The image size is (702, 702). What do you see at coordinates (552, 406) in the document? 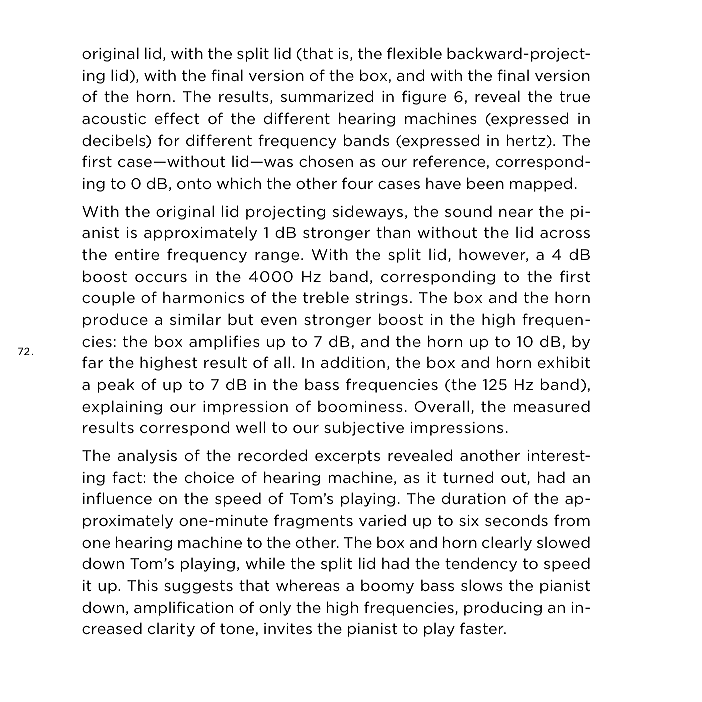
I see `measured` at bounding box center [552, 406].
